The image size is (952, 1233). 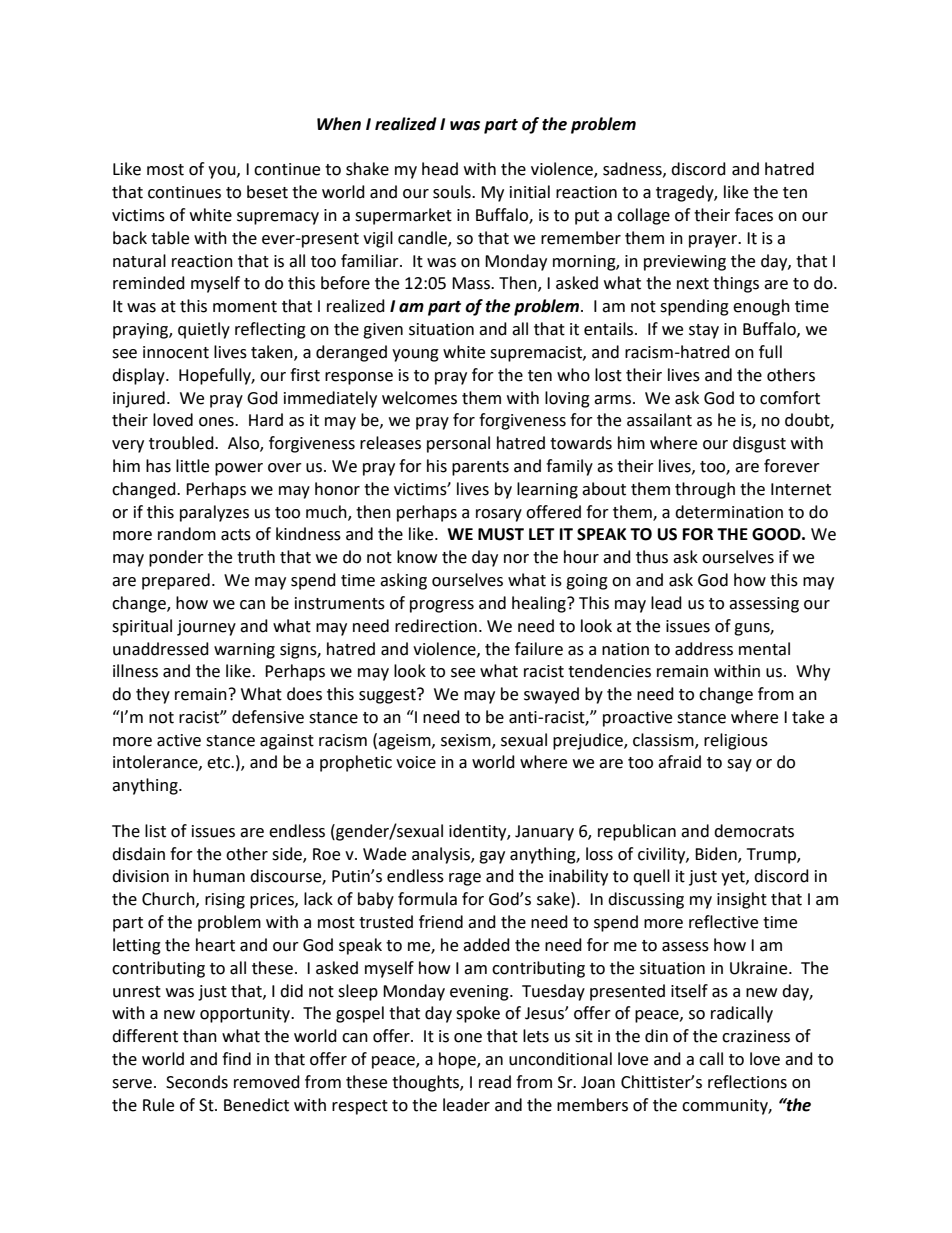 I want to click on beset, so click(x=267, y=192).
